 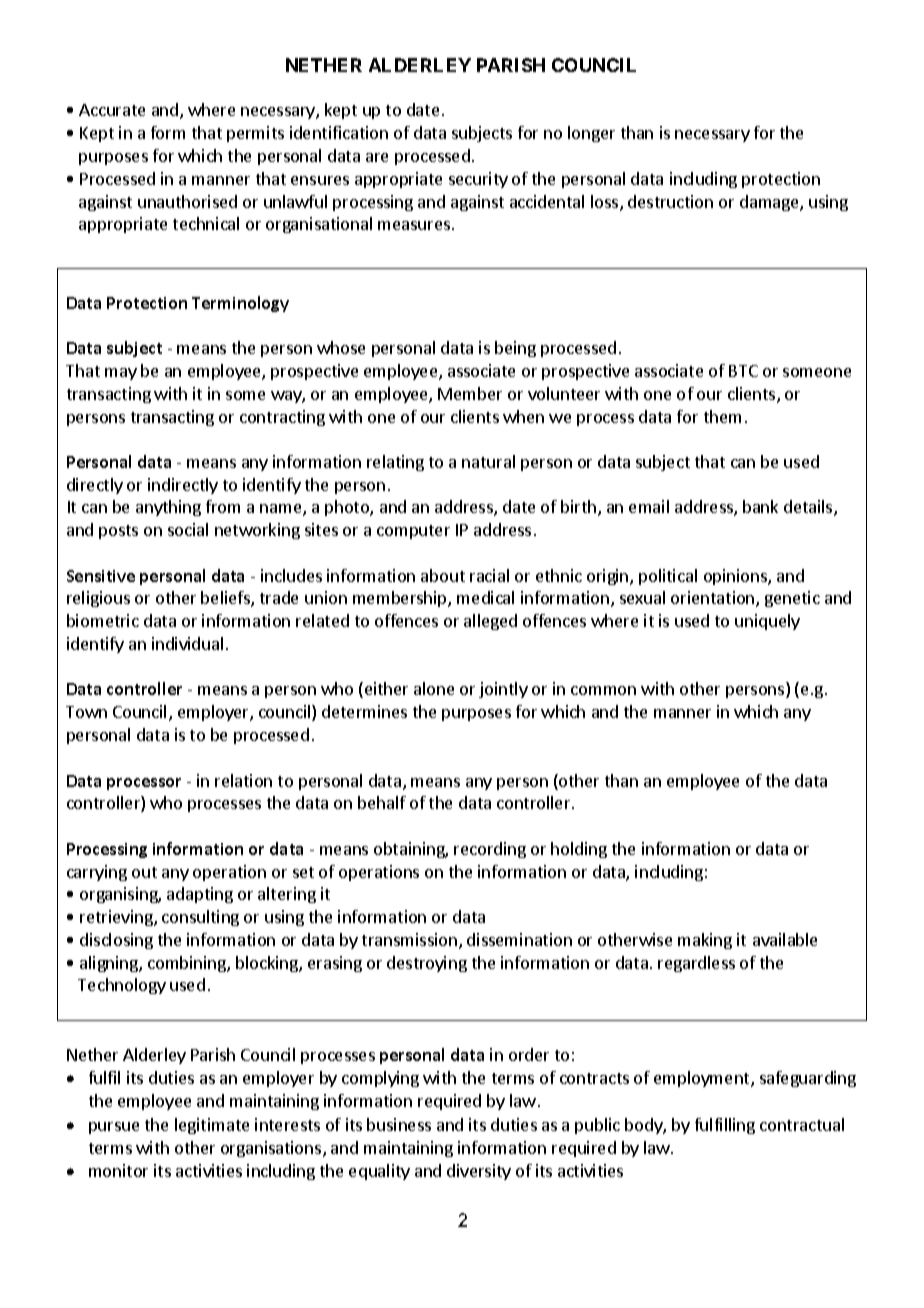 What do you see at coordinates (770, 203) in the screenshot?
I see `damage` at bounding box center [770, 203].
